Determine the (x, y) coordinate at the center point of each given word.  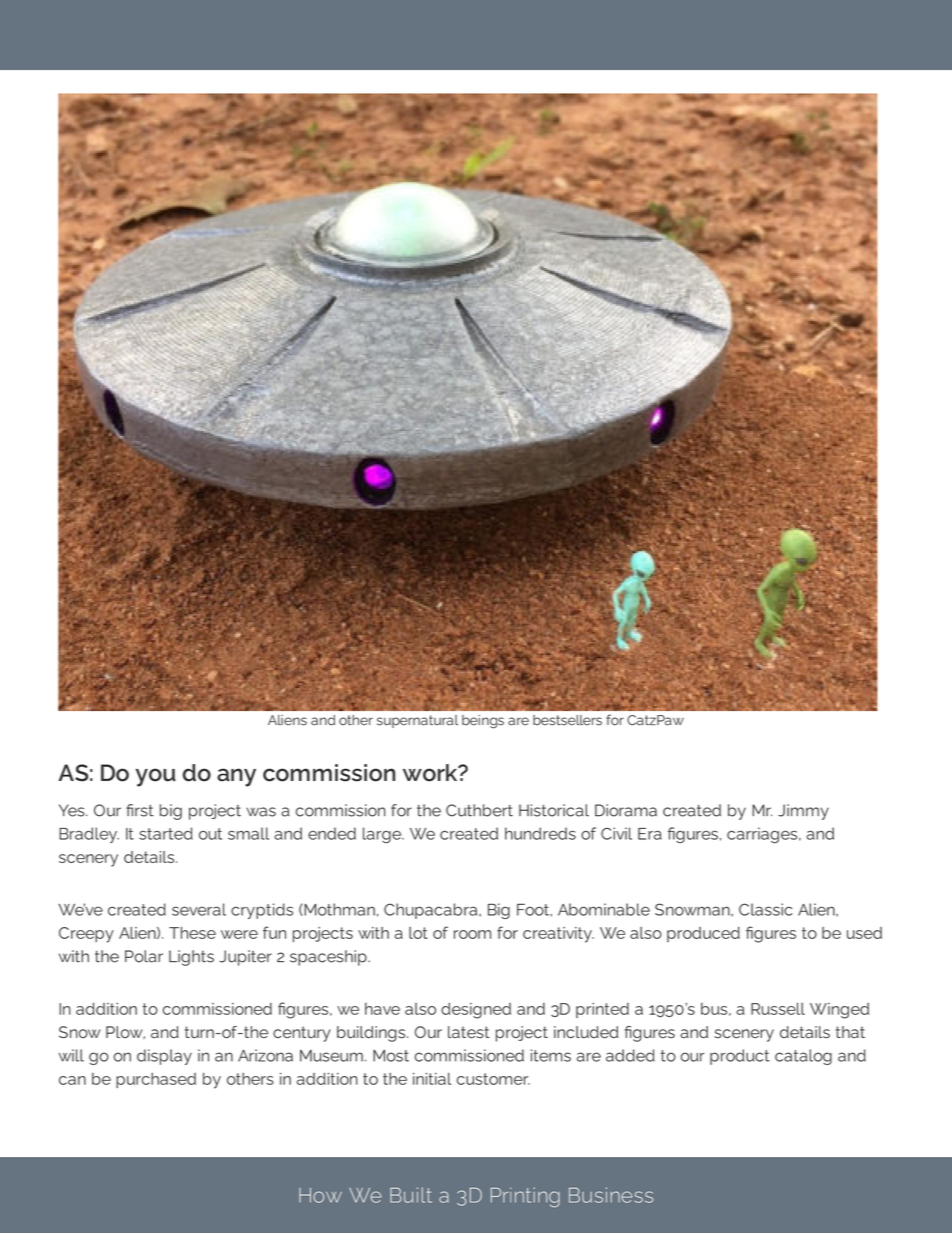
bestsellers (567, 720)
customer (493, 1079)
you (155, 777)
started (166, 833)
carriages (763, 835)
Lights (191, 958)
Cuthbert (479, 810)
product (740, 1057)
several (199, 909)
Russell (778, 1009)
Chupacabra (432, 911)
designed (476, 1011)
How (320, 1195)
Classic (765, 909)
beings (483, 722)
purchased (156, 1080)
